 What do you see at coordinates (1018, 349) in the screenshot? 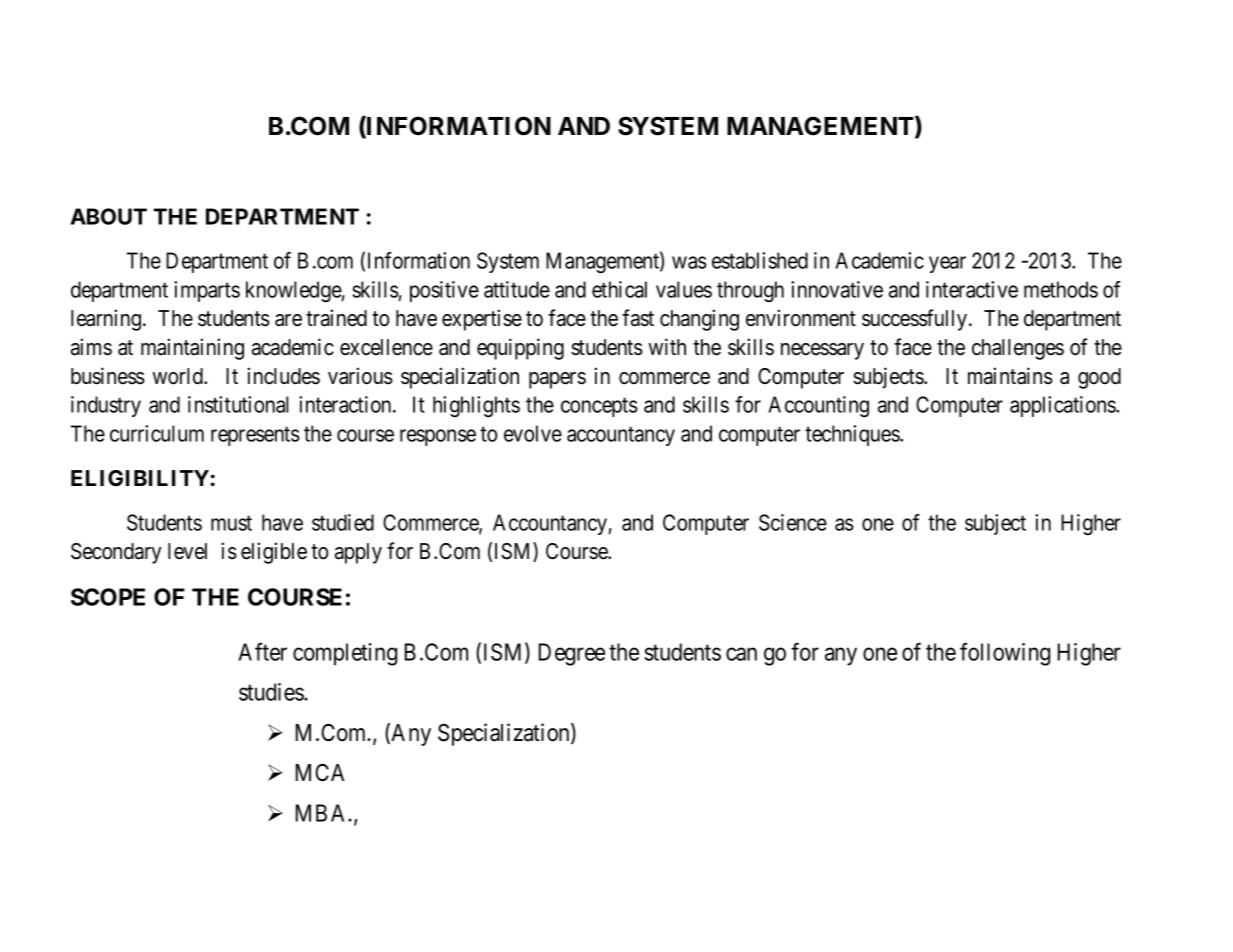
I see `challenges` at bounding box center [1018, 349].
